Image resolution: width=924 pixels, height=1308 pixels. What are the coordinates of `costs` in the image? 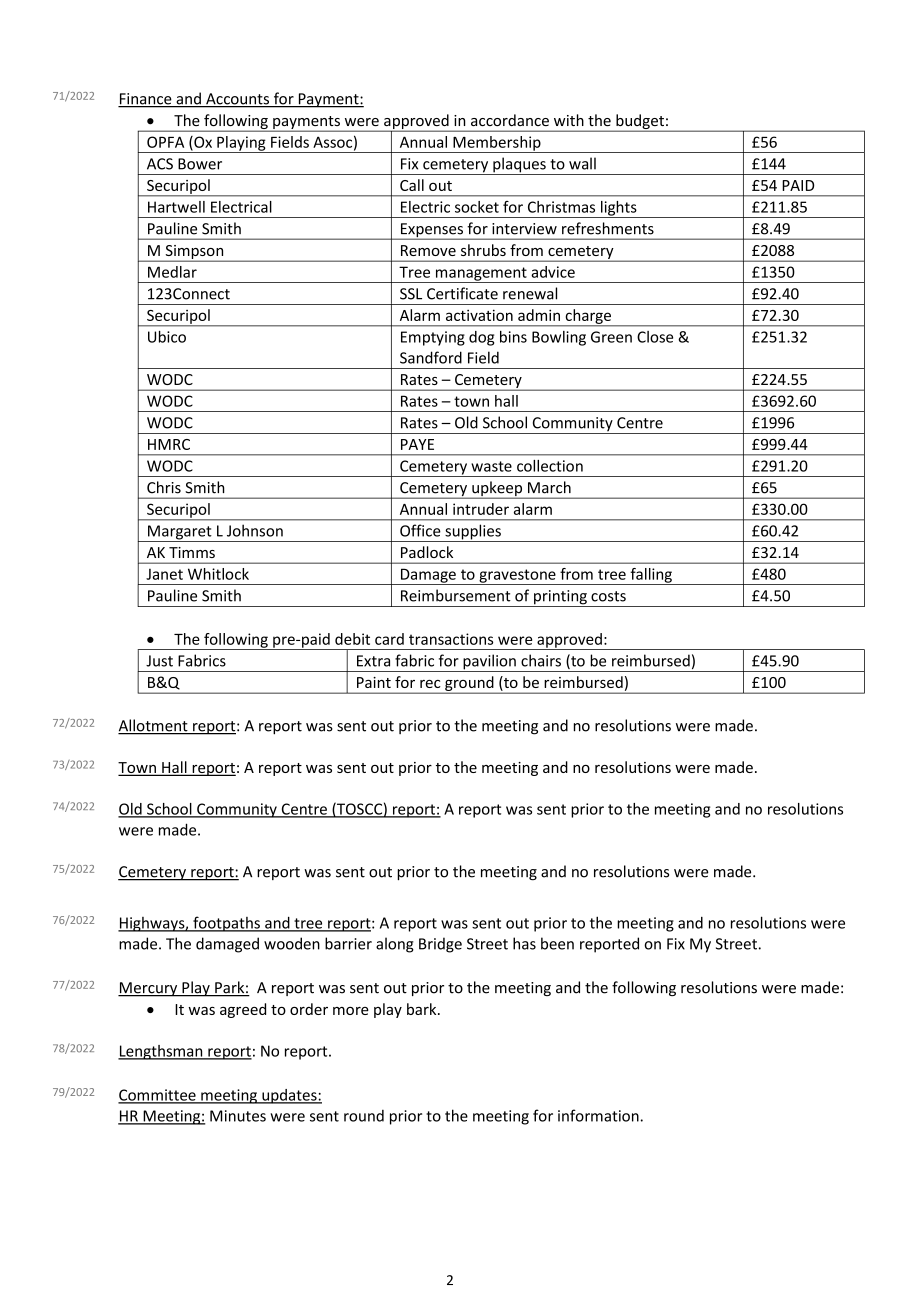 It's located at (608, 596).
